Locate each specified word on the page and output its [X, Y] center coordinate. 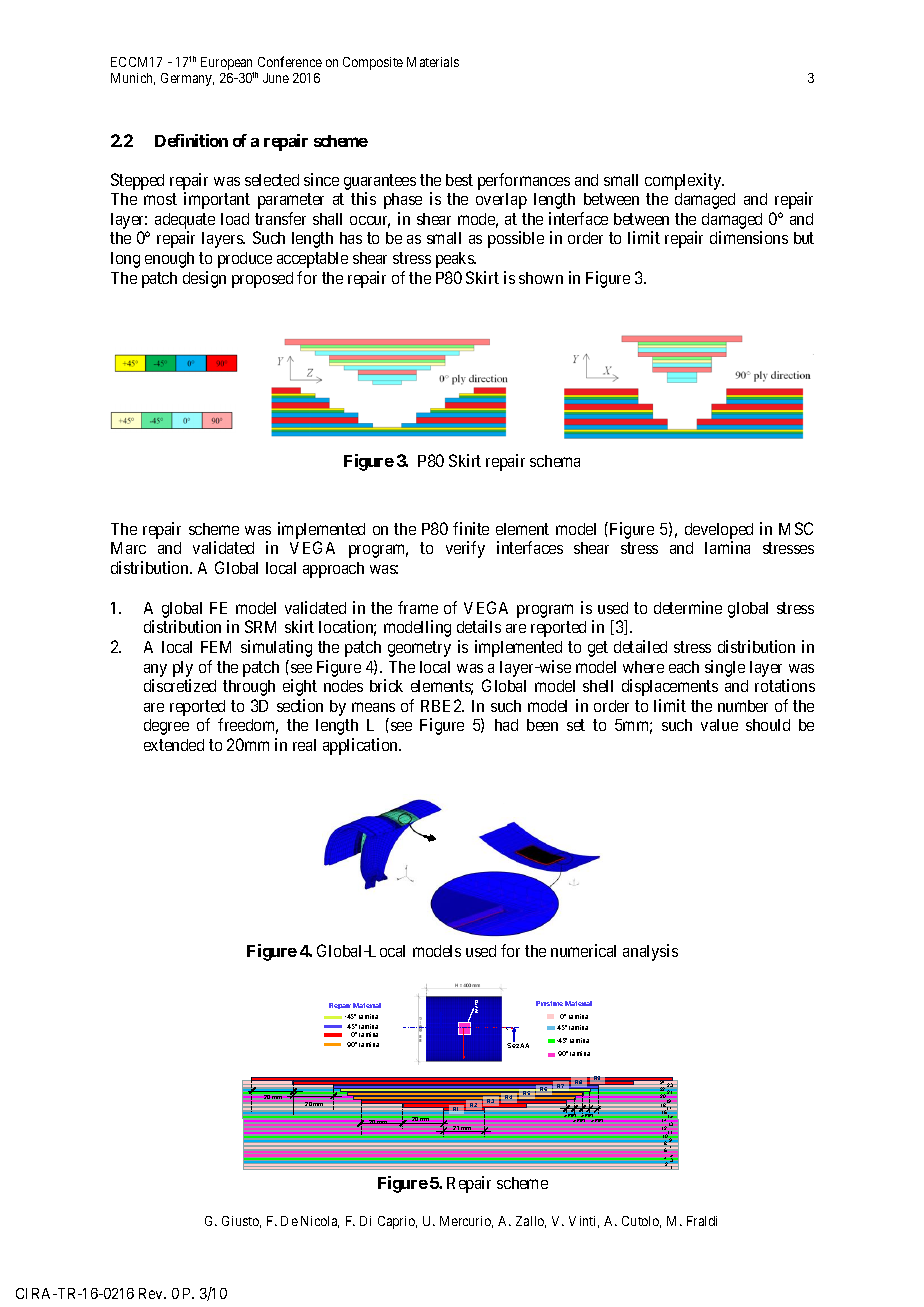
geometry [419, 649]
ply [183, 669]
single [725, 668]
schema [555, 461]
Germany [187, 79]
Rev [152, 1293]
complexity [684, 181]
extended [174, 745]
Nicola [320, 1222]
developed [719, 532]
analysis [650, 952]
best [459, 180]
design [204, 279]
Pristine [549, 1003]
